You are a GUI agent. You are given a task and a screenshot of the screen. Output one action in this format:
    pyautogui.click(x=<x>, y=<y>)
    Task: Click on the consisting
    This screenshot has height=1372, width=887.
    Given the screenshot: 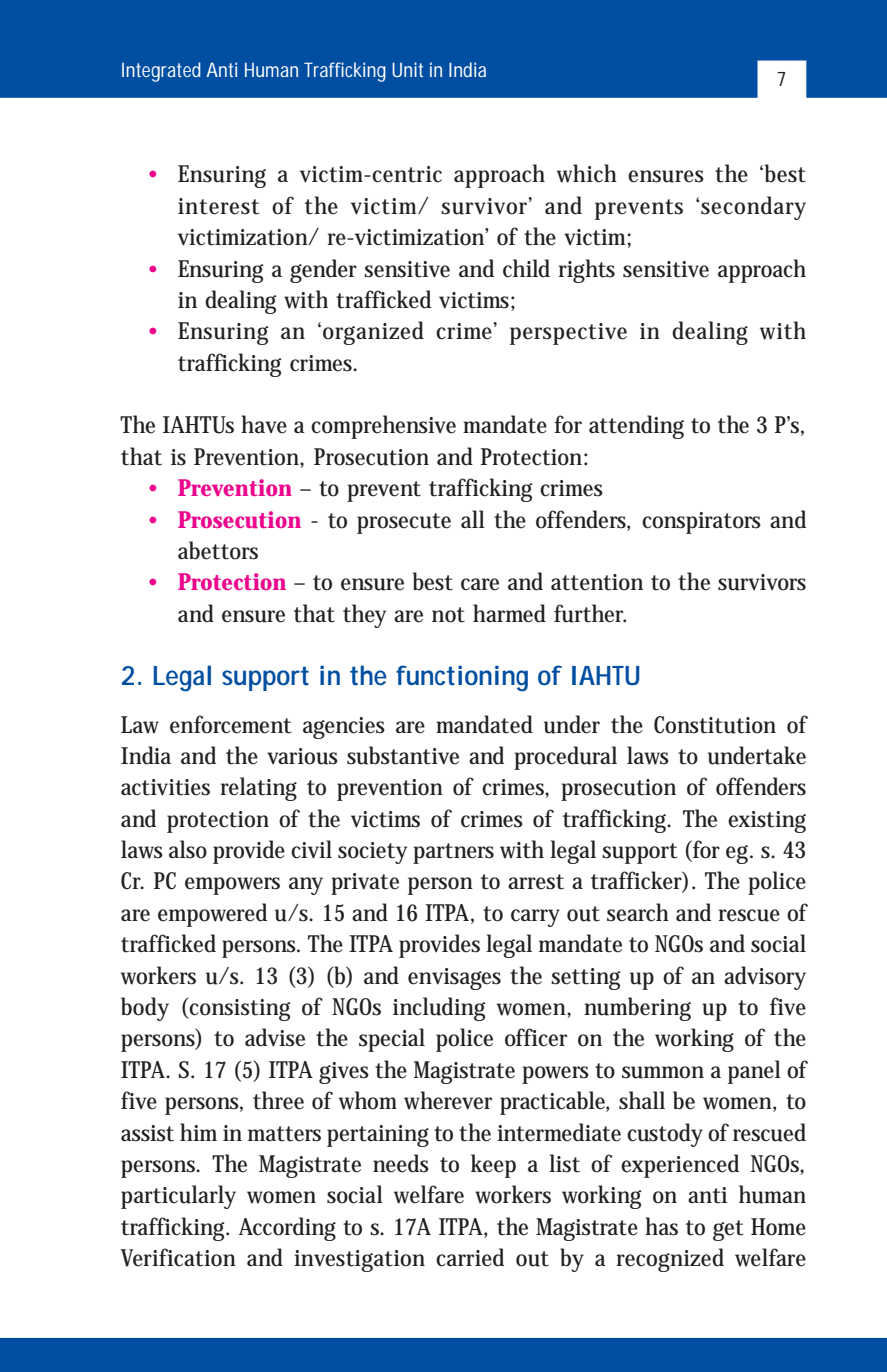 What is the action you would take?
    pyautogui.click(x=239, y=1010)
